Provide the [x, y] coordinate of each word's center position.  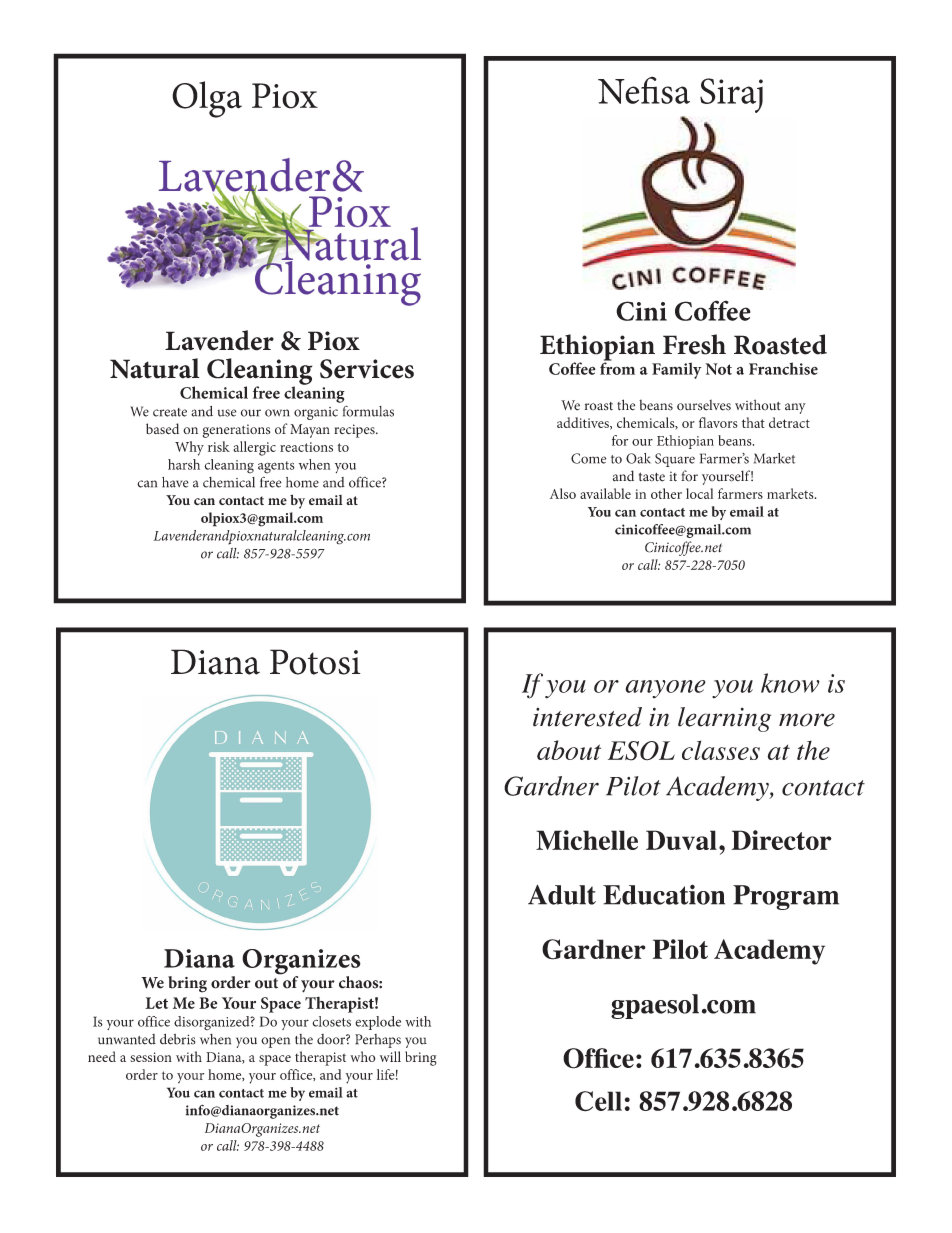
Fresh [694, 344]
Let [156, 1003]
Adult [562, 895]
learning [724, 719]
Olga [207, 99]
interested [587, 717]
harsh [184, 464]
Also [563, 493]
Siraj [731, 95]
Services [367, 369]
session [151, 1057]
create [170, 412]
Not [718, 369]
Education [664, 894]
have [175, 482]
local [699, 493]
